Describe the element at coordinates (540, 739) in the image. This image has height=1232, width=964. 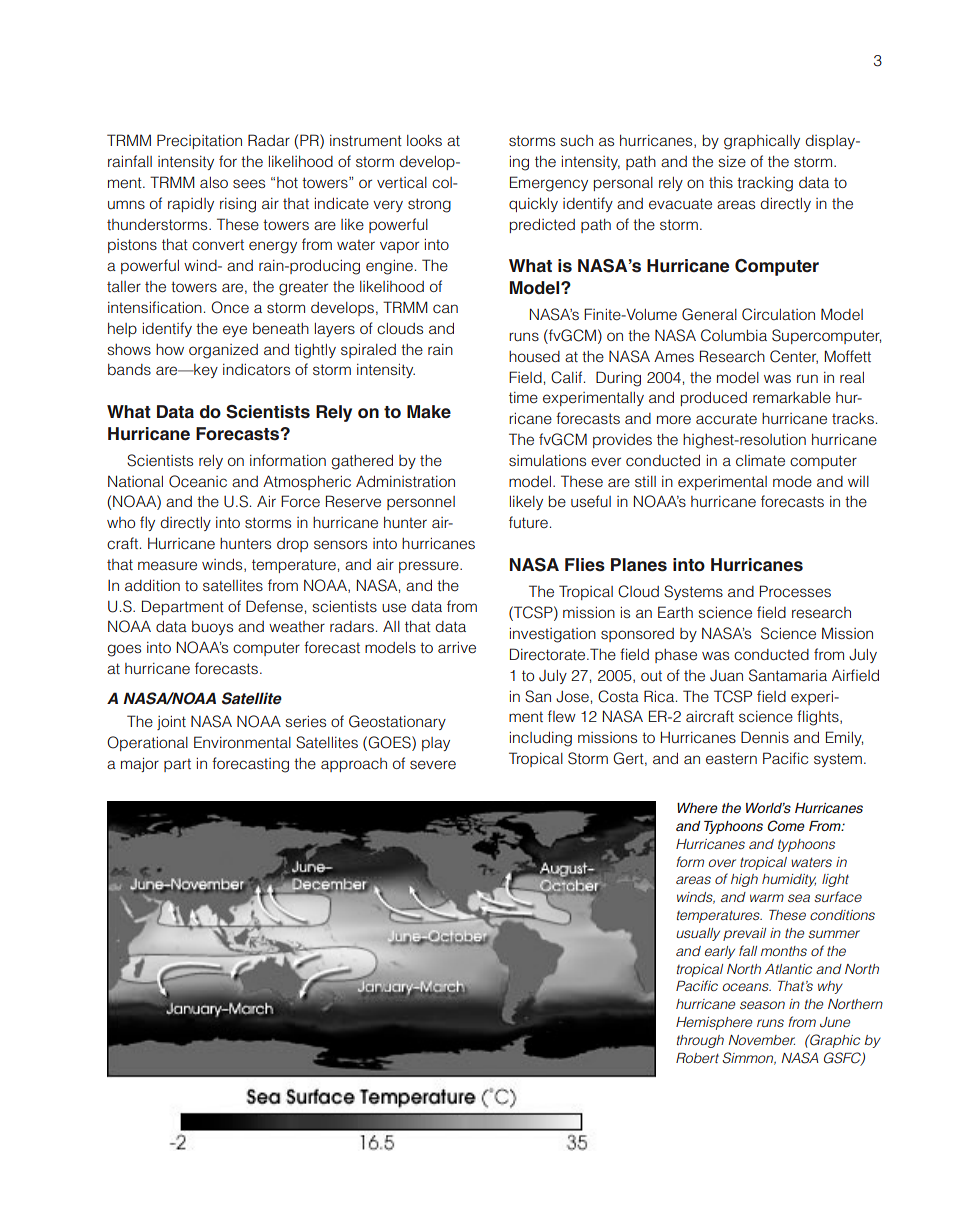
I see `including` at that location.
